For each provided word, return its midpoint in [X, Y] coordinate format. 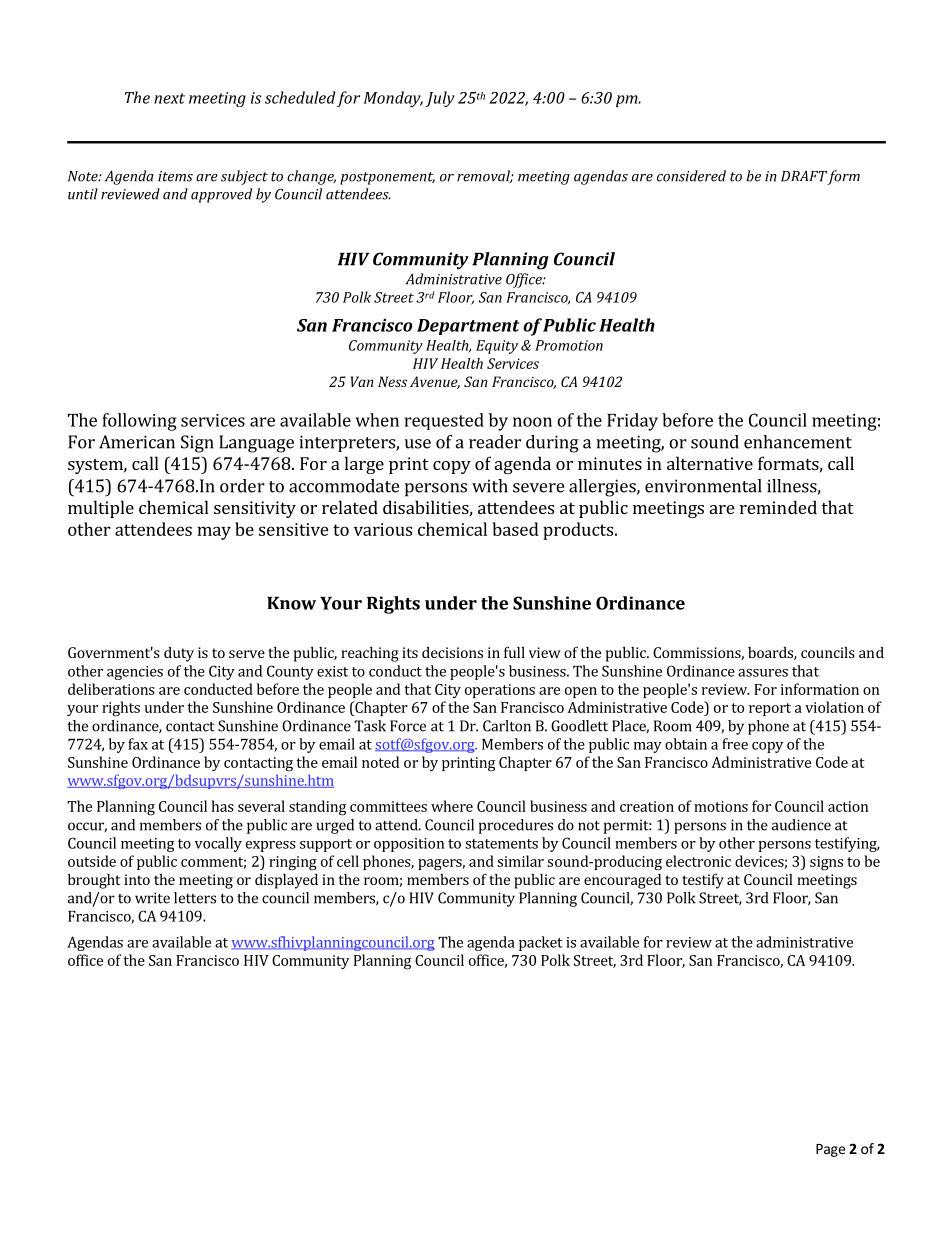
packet [541, 943]
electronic [698, 861]
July [440, 99]
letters [195, 898]
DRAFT [804, 176]
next [169, 98]
